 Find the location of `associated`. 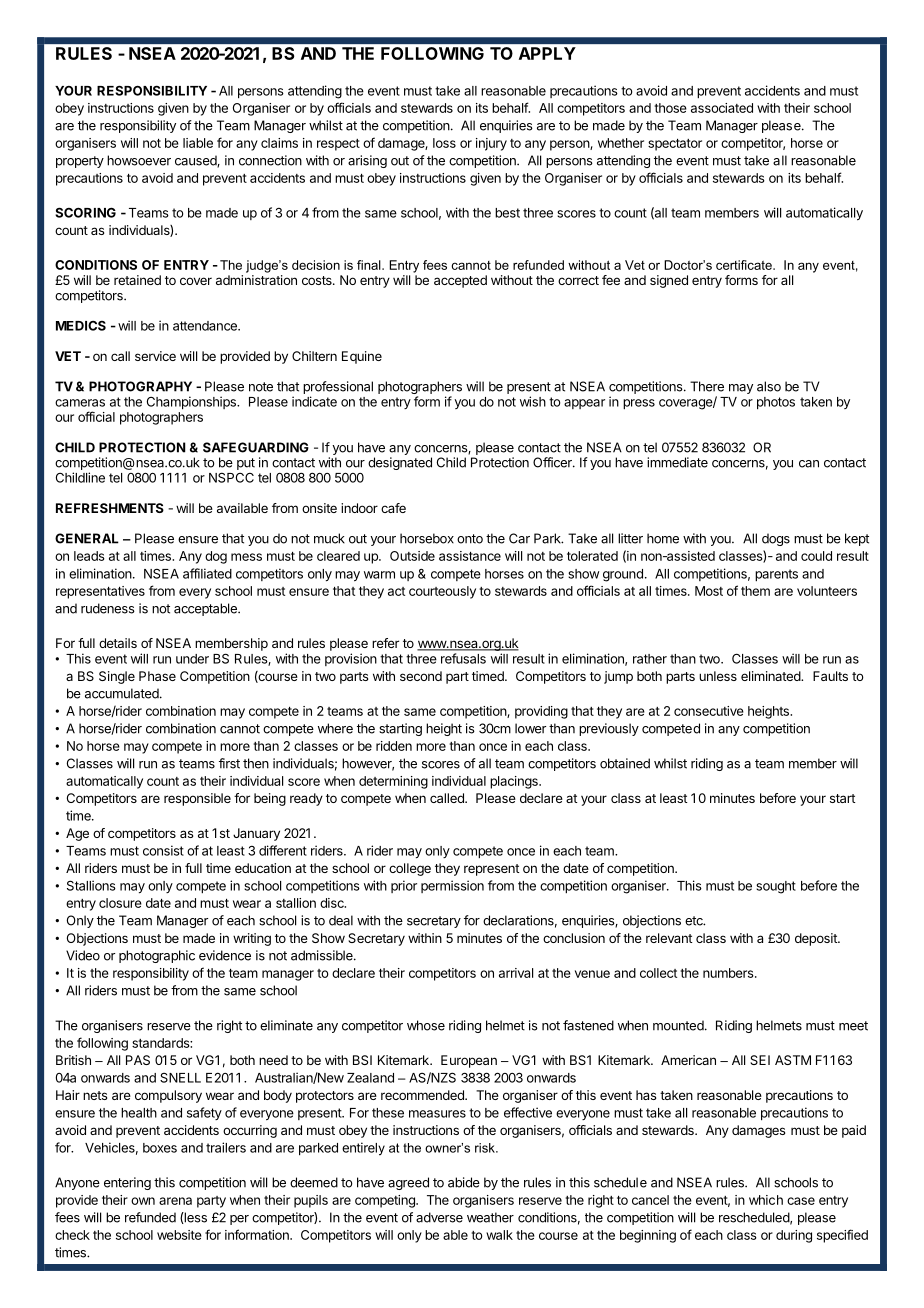

associated is located at coordinates (722, 108).
